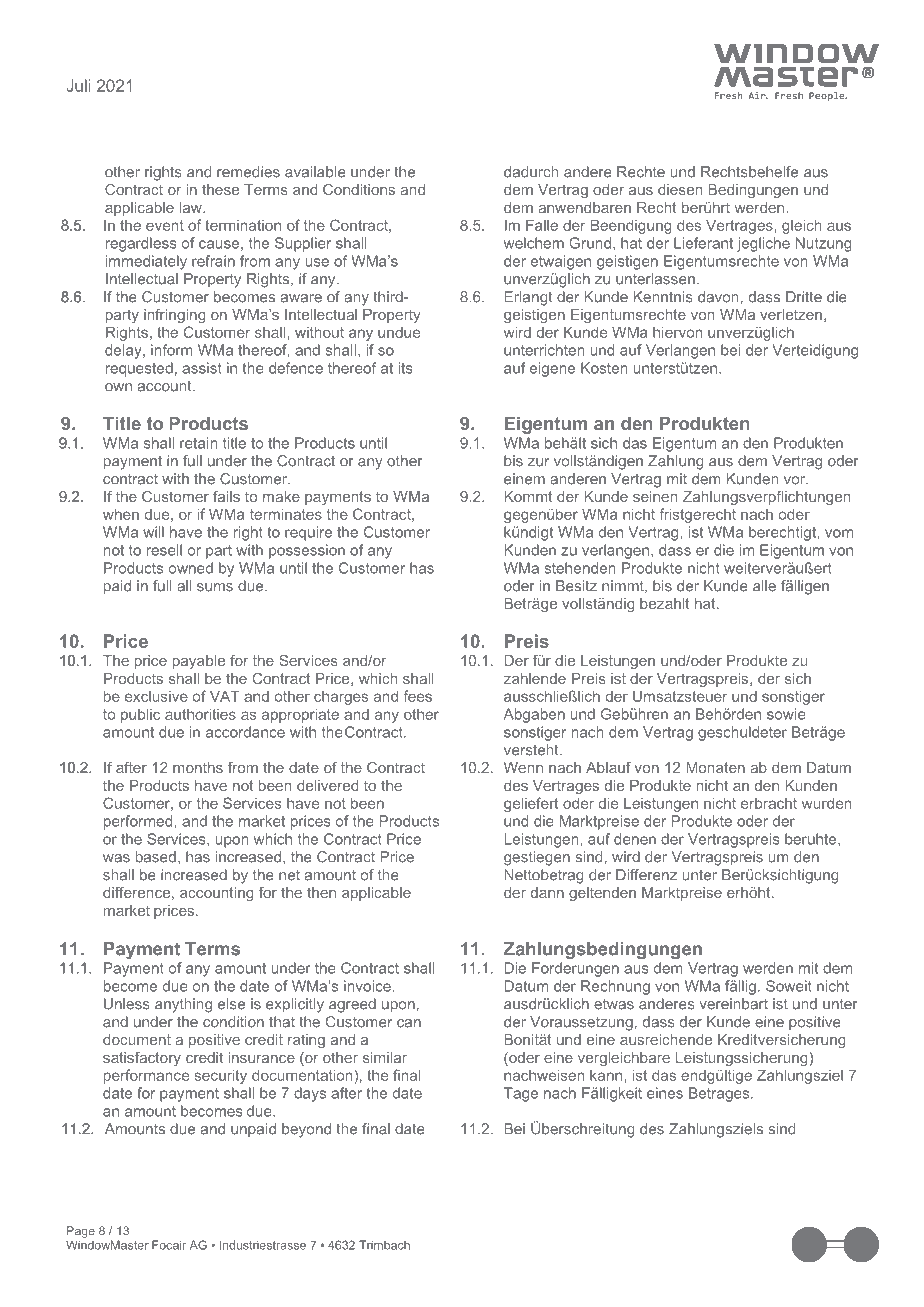 This screenshot has height=1307, width=924. Describe the element at coordinates (680, 189) in the screenshot. I see `diesen` at that location.
